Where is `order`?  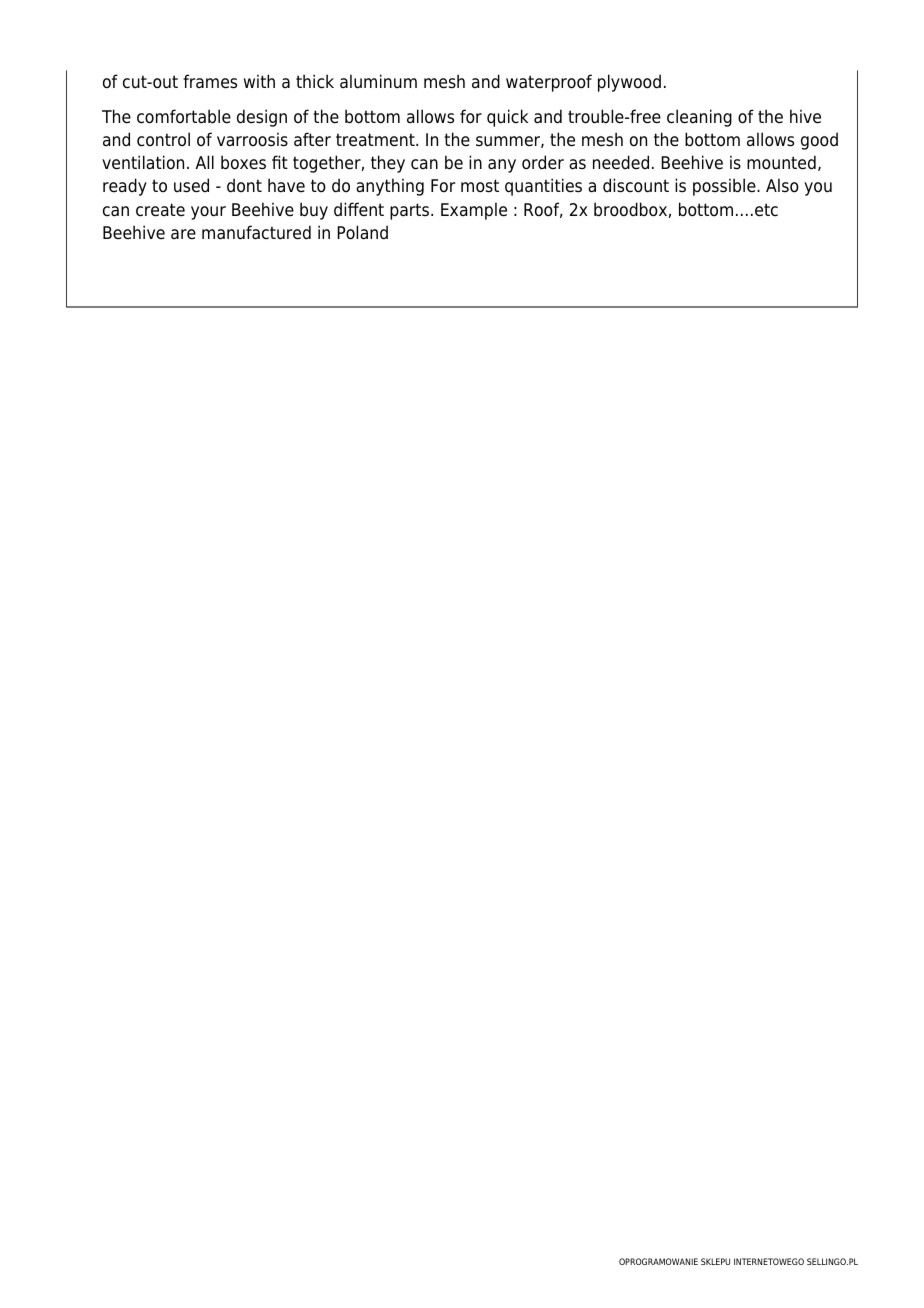 order is located at coordinates (543, 162).
